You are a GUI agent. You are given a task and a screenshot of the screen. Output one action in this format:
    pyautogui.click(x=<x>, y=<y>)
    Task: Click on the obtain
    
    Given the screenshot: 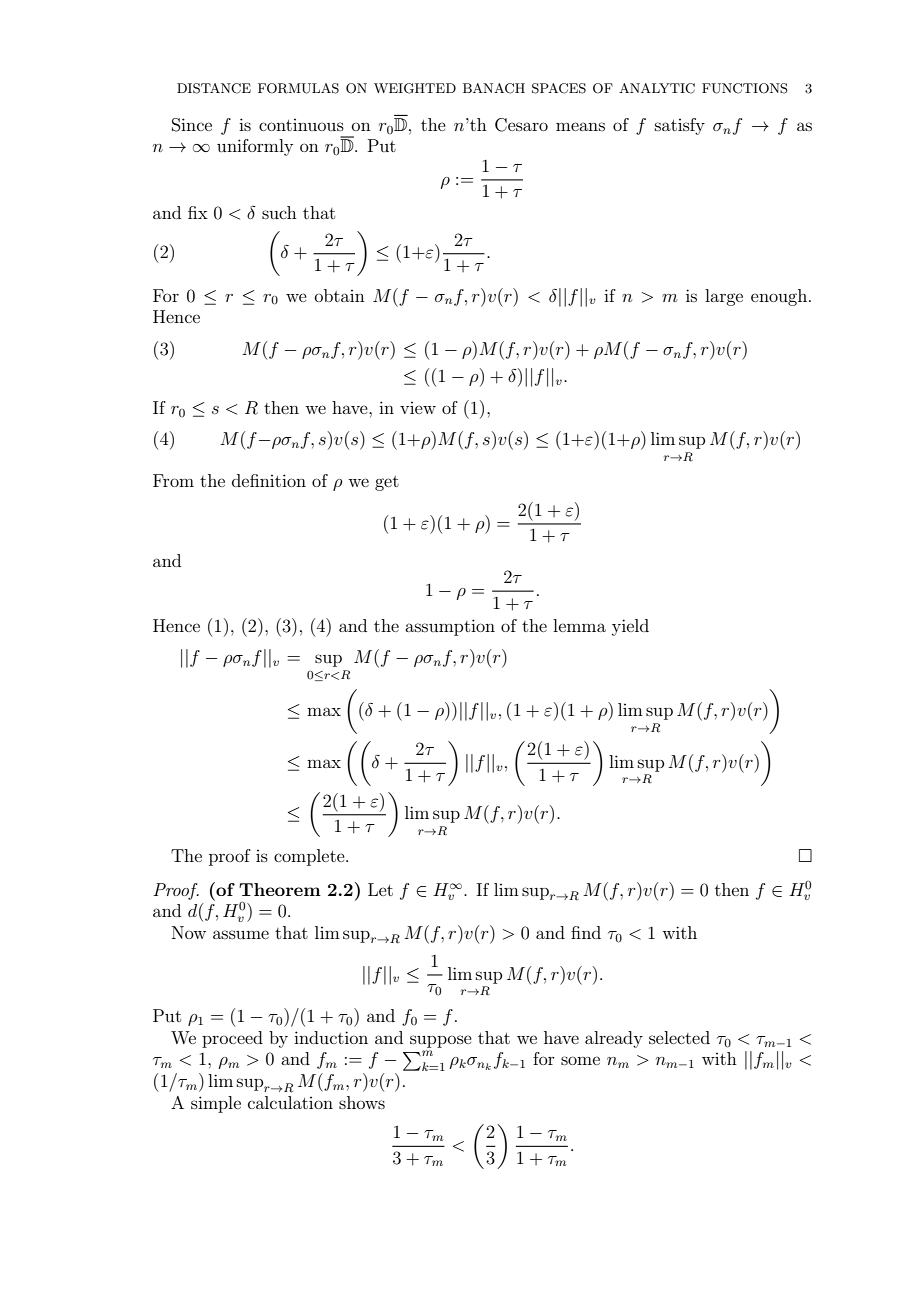 What is the action you would take?
    pyautogui.click(x=340, y=295)
